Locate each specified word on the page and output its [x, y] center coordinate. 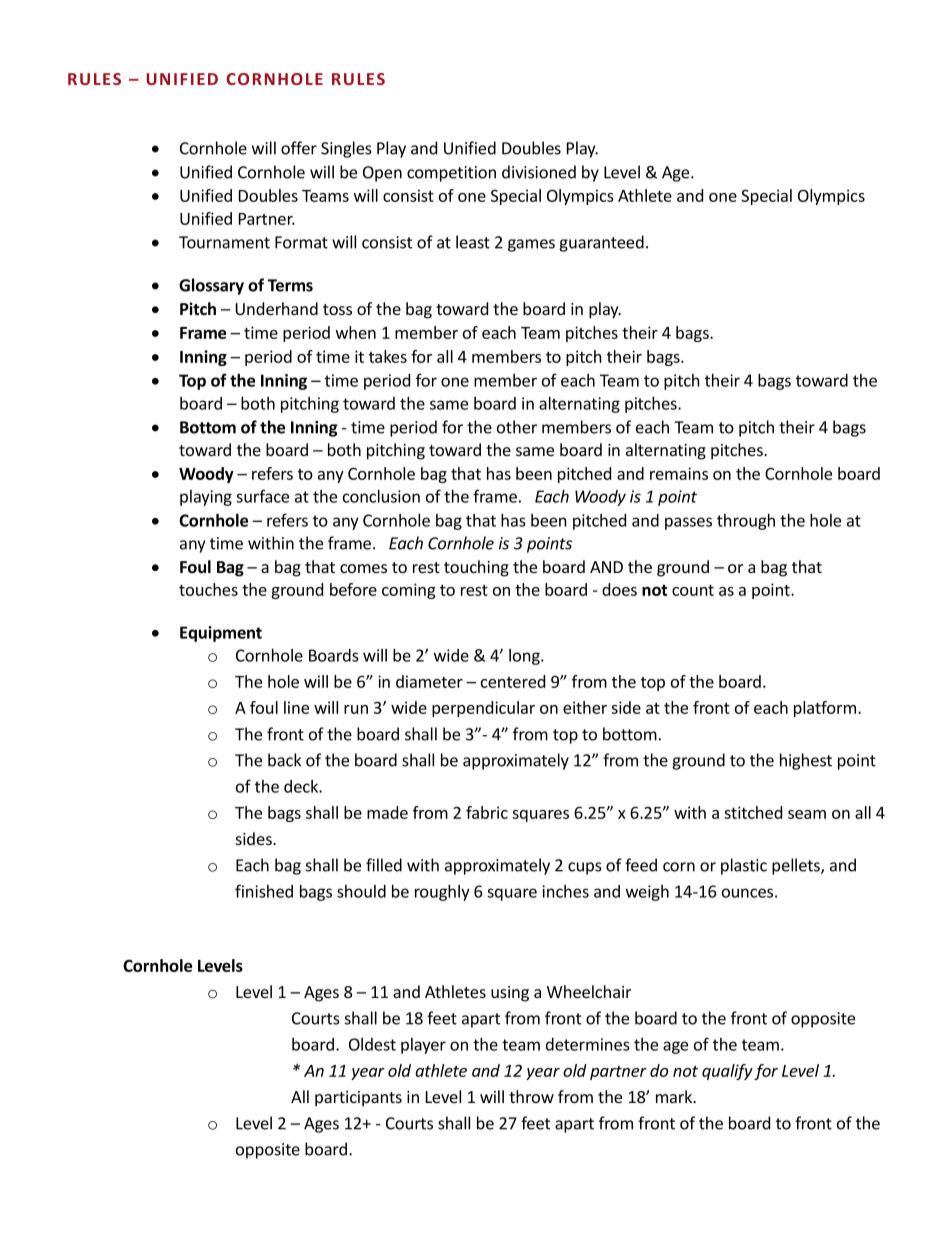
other [517, 427]
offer [299, 148]
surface [262, 496]
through [746, 522]
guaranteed [601, 243]
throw [531, 1096]
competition [451, 174]
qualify [727, 1072]
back [284, 760]
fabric [487, 812]
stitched [753, 812]
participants [358, 1099]
